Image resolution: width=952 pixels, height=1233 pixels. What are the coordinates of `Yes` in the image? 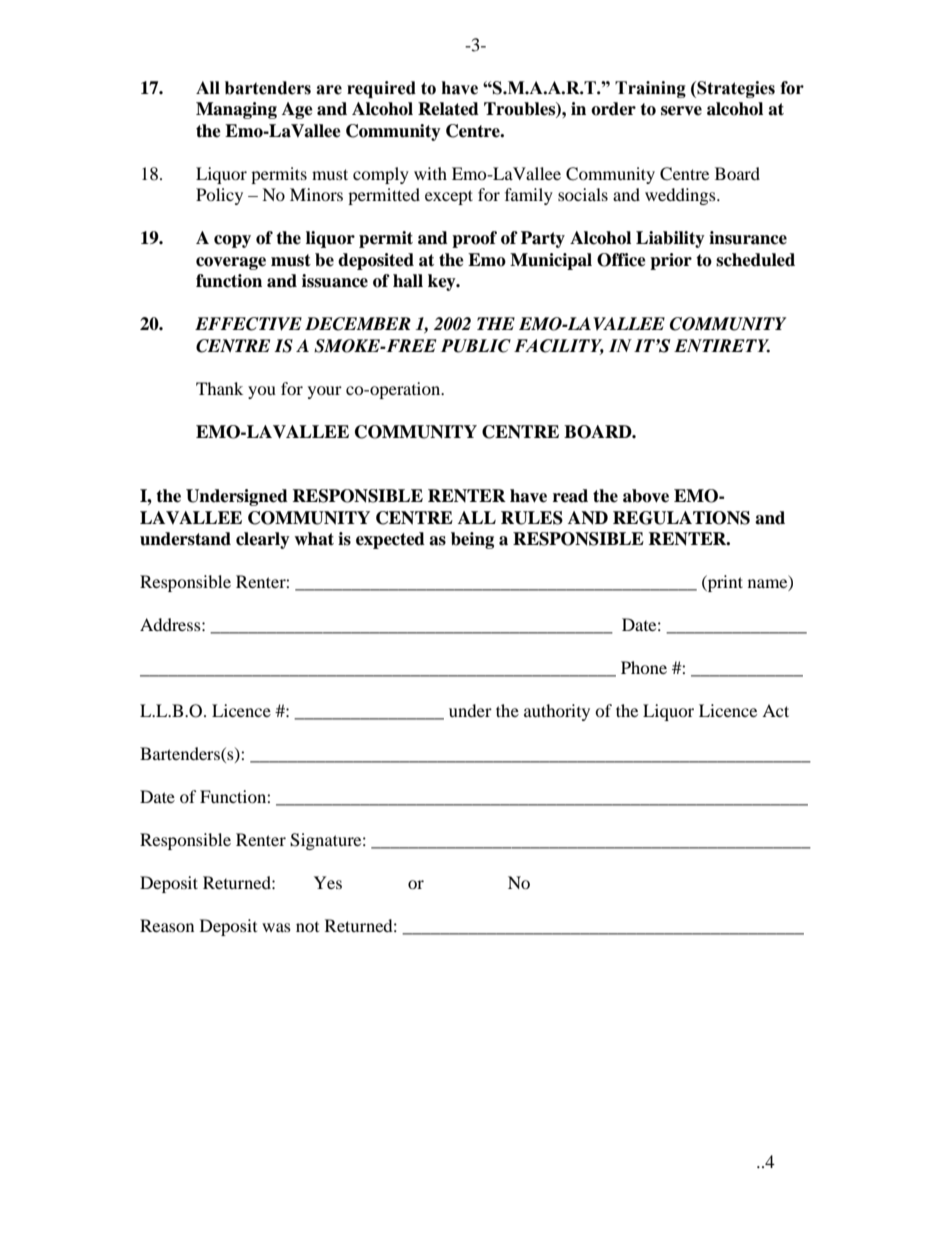 It's located at (328, 882).
